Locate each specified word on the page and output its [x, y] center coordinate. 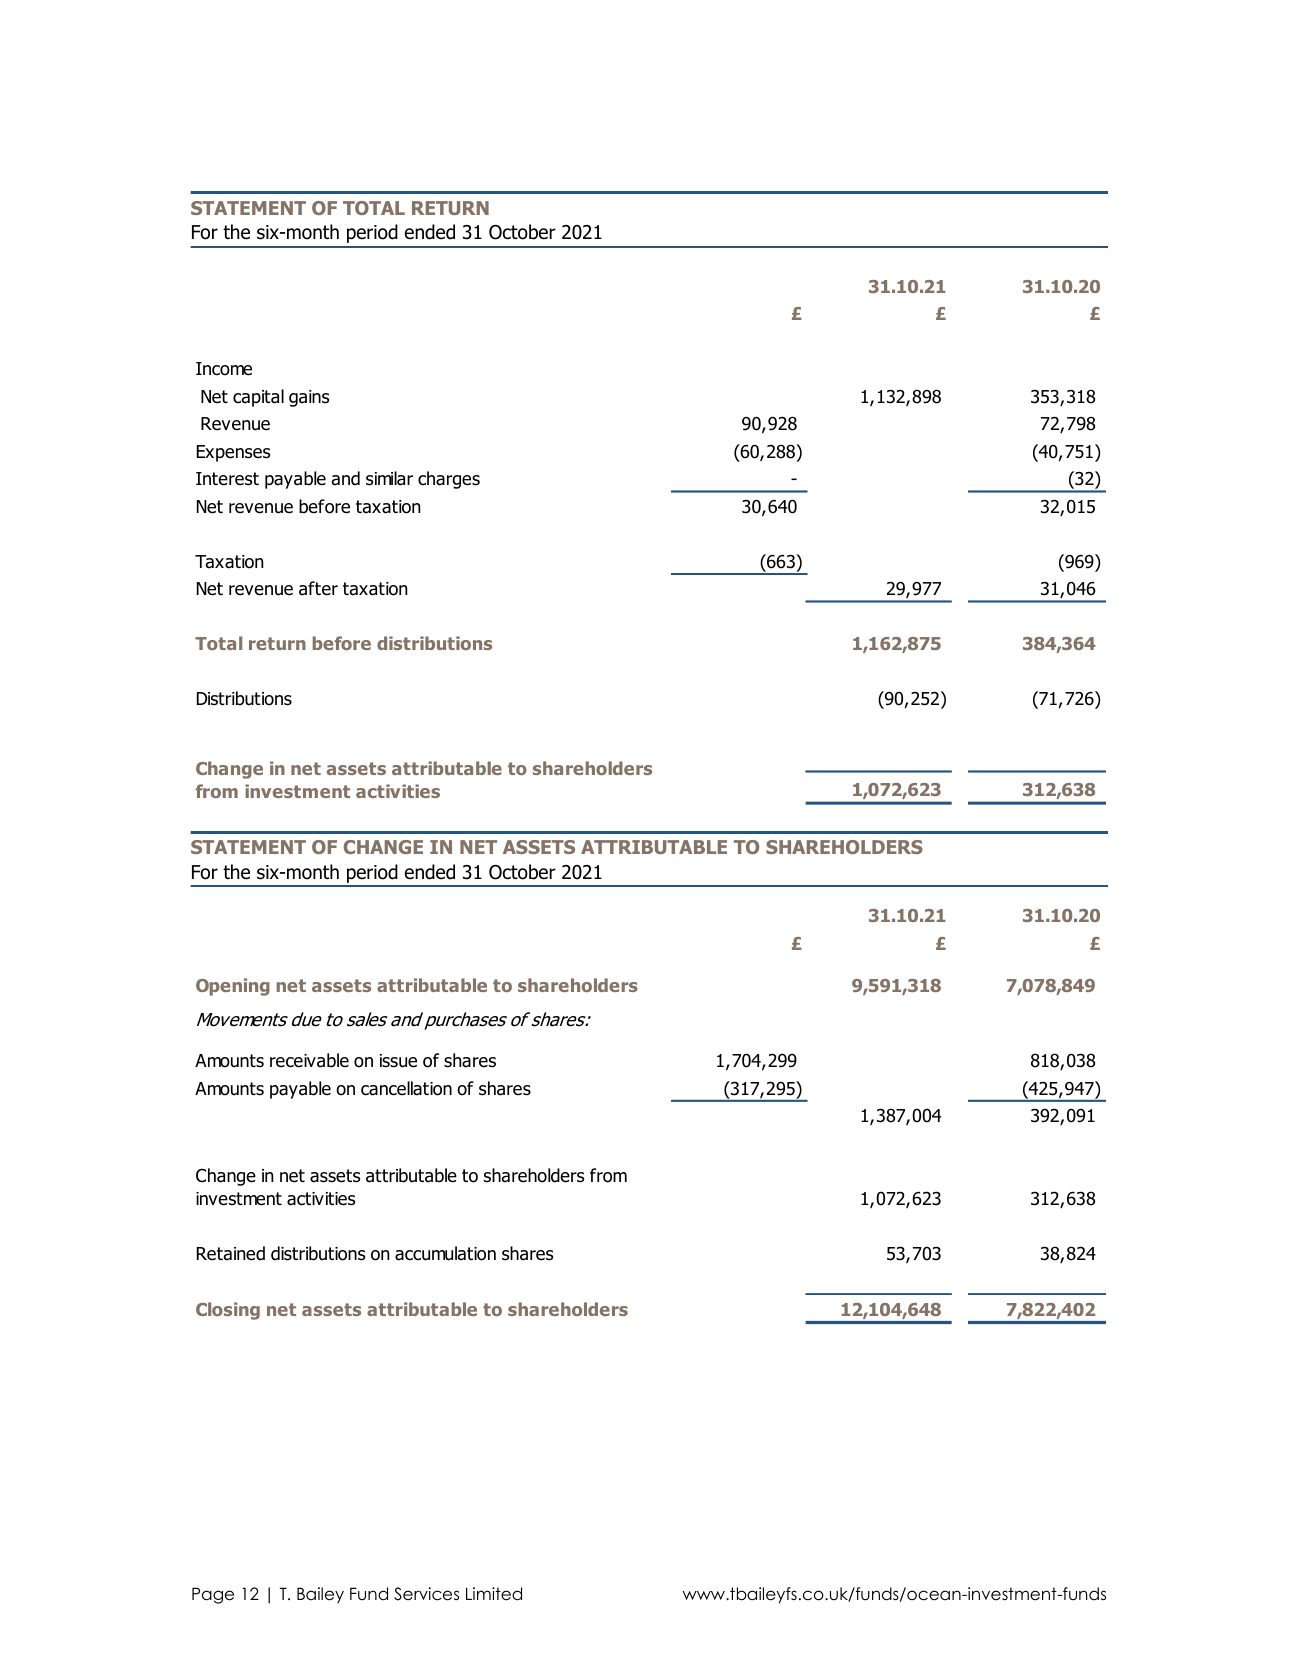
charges [449, 480]
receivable [309, 1060]
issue [398, 1061]
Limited [494, 1594]
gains [309, 398]
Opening [233, 987]
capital [258, 398]
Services [426, 1594]
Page [213, 1595]
